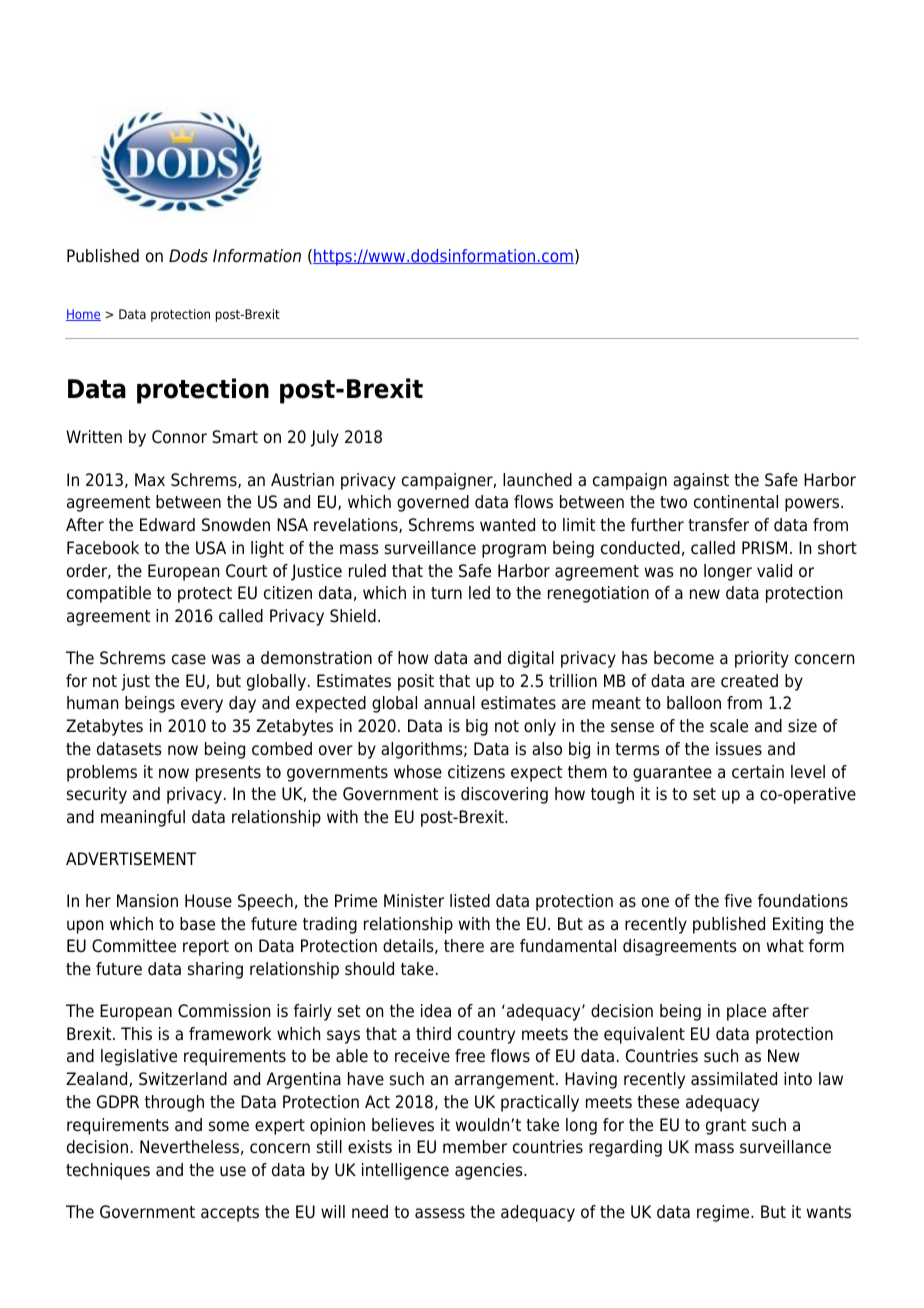 The image size is (924, 1308). I want to click on against, so click(701, 481).
